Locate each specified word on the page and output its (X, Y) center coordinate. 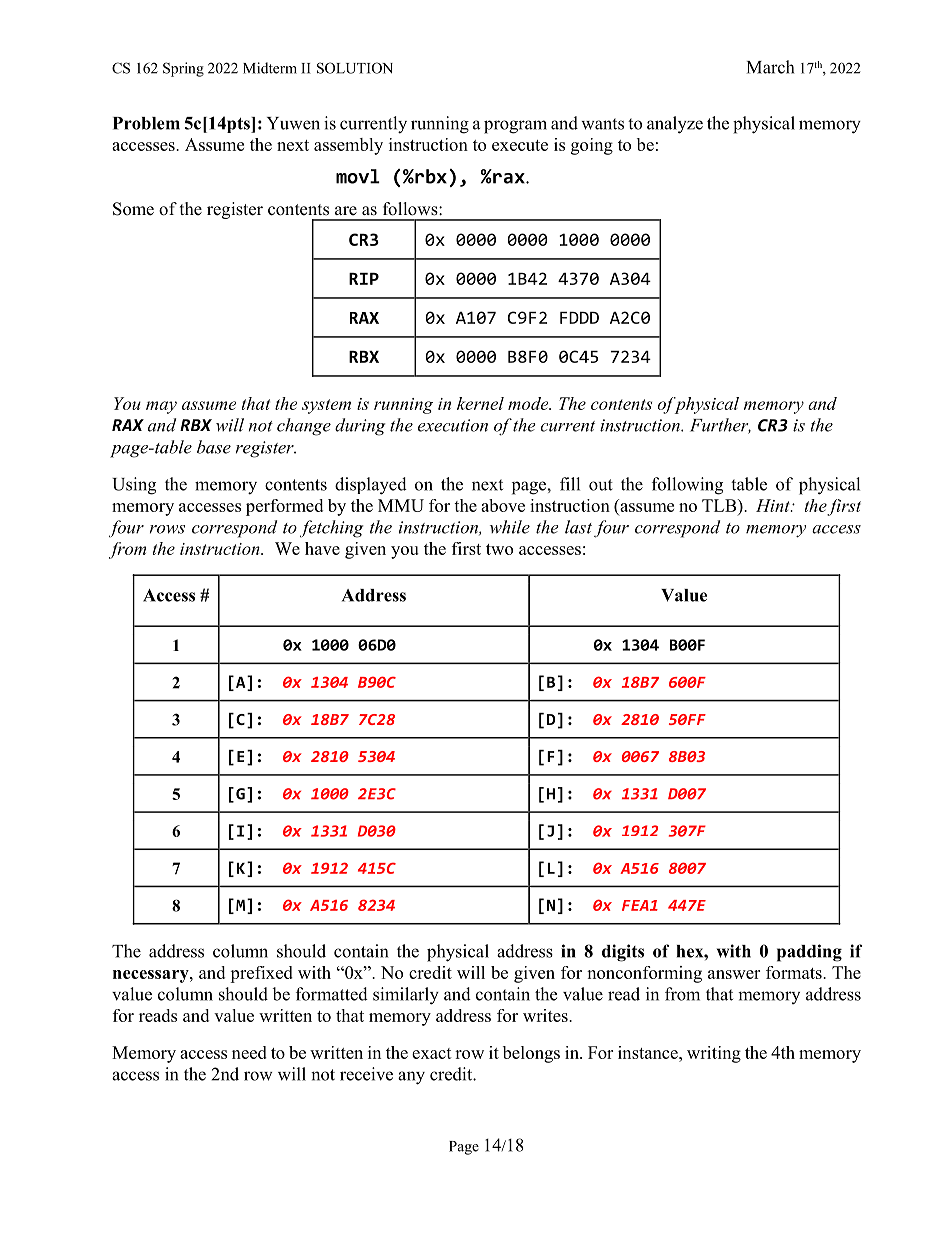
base (214, 447)
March (770, 67)
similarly (406, 996)
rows (167, 529)
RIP (364, 279)
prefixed (261, 974)
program (515, 127)
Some (133, 209)
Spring (183, 69)
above (503, 505)
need (249, 1052)
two (499, 549)
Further (720, 426)
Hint (774, 505)
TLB (720, 505)
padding (809, 953)
